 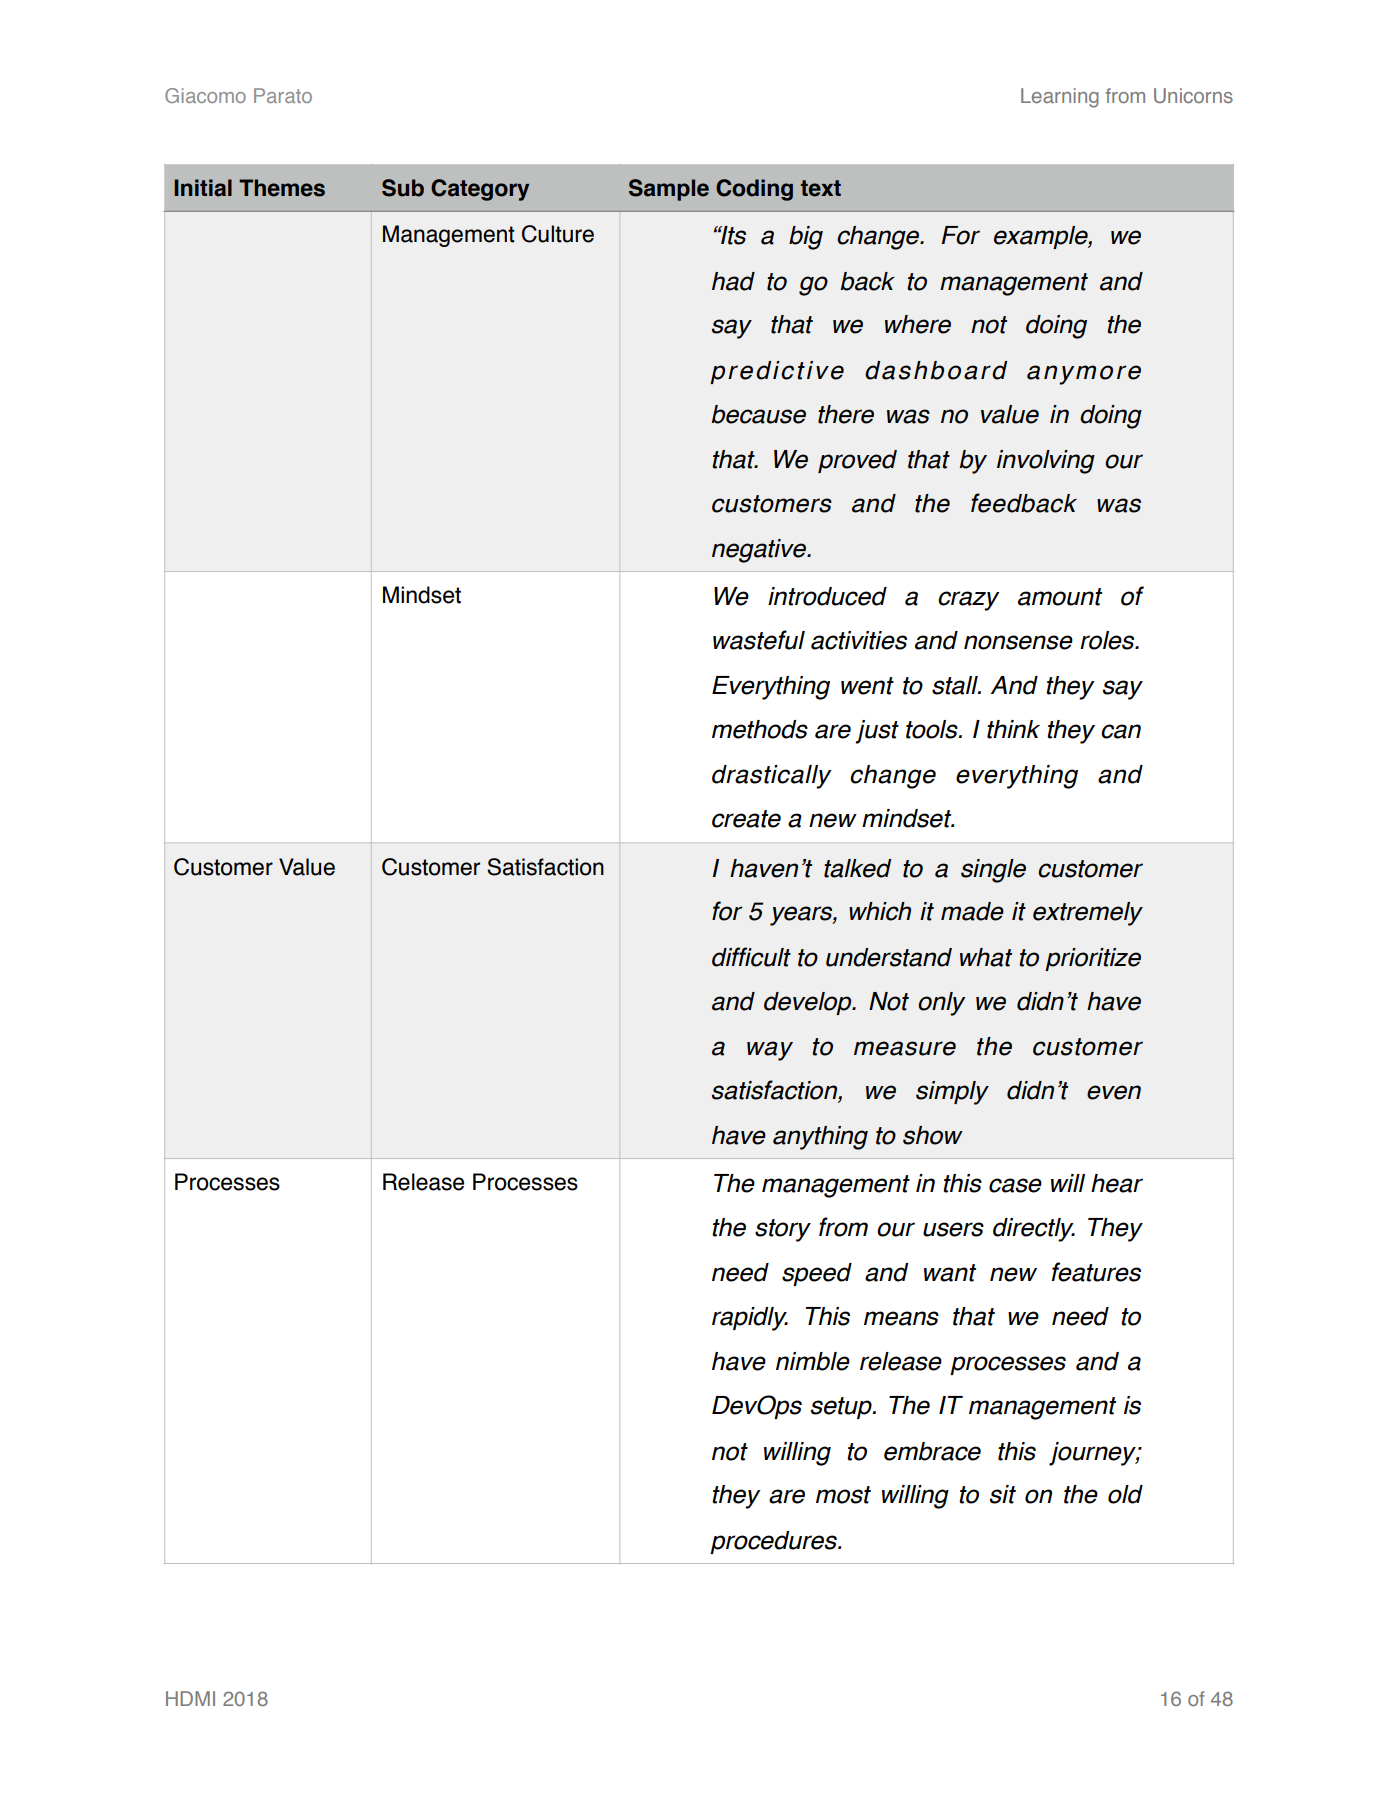 What do you see at coordinates (282, 188) in the screenshot?
I see `Themes` at bounding box center [282, 188].
